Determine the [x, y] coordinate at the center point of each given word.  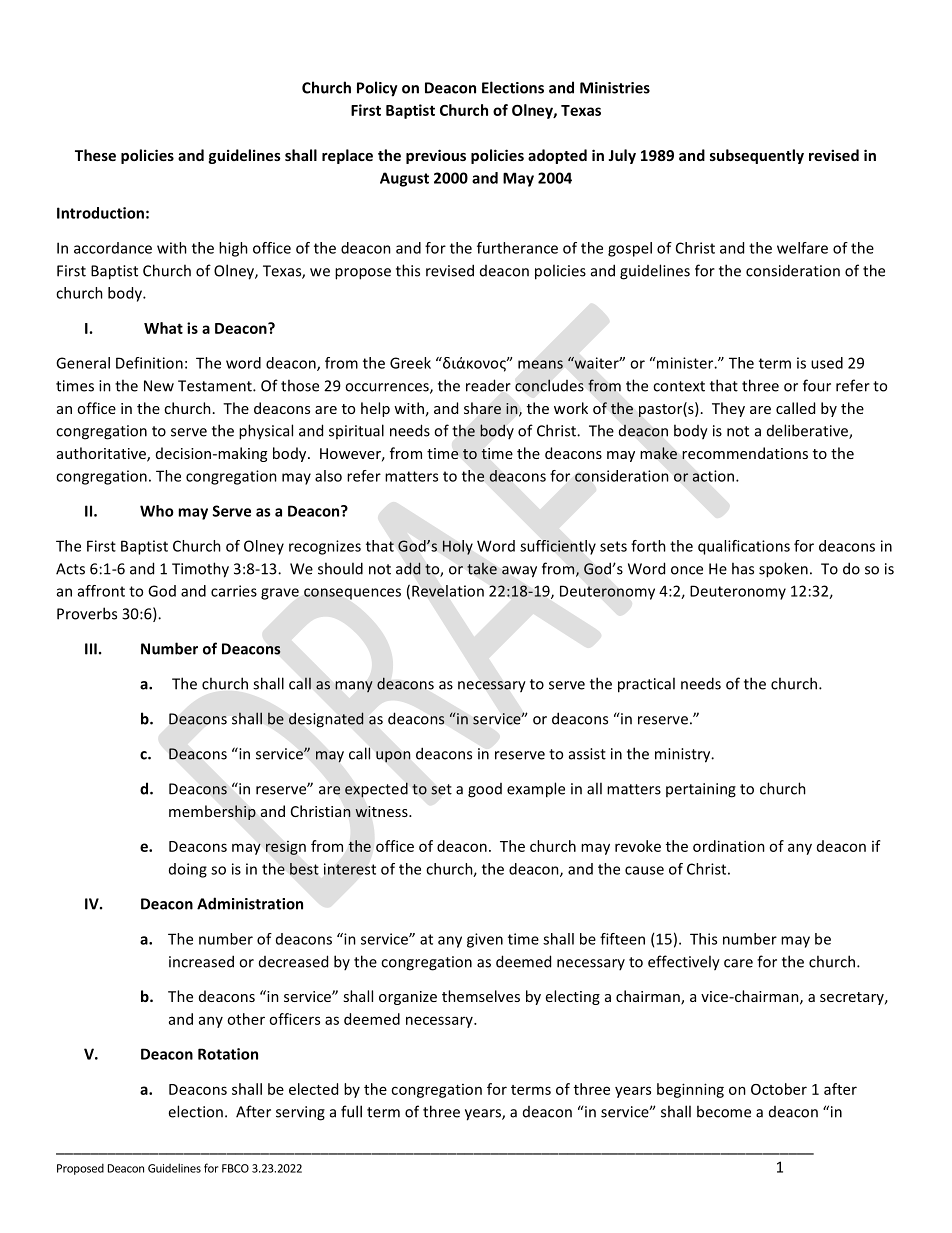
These [95, 155]
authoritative [102, 454]
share [482, 408]
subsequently [757, 156]
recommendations [745, 453]
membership [212, 812]
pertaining [701, 790]
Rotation [228, 1054]
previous [436, 156]
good [485, 790]
